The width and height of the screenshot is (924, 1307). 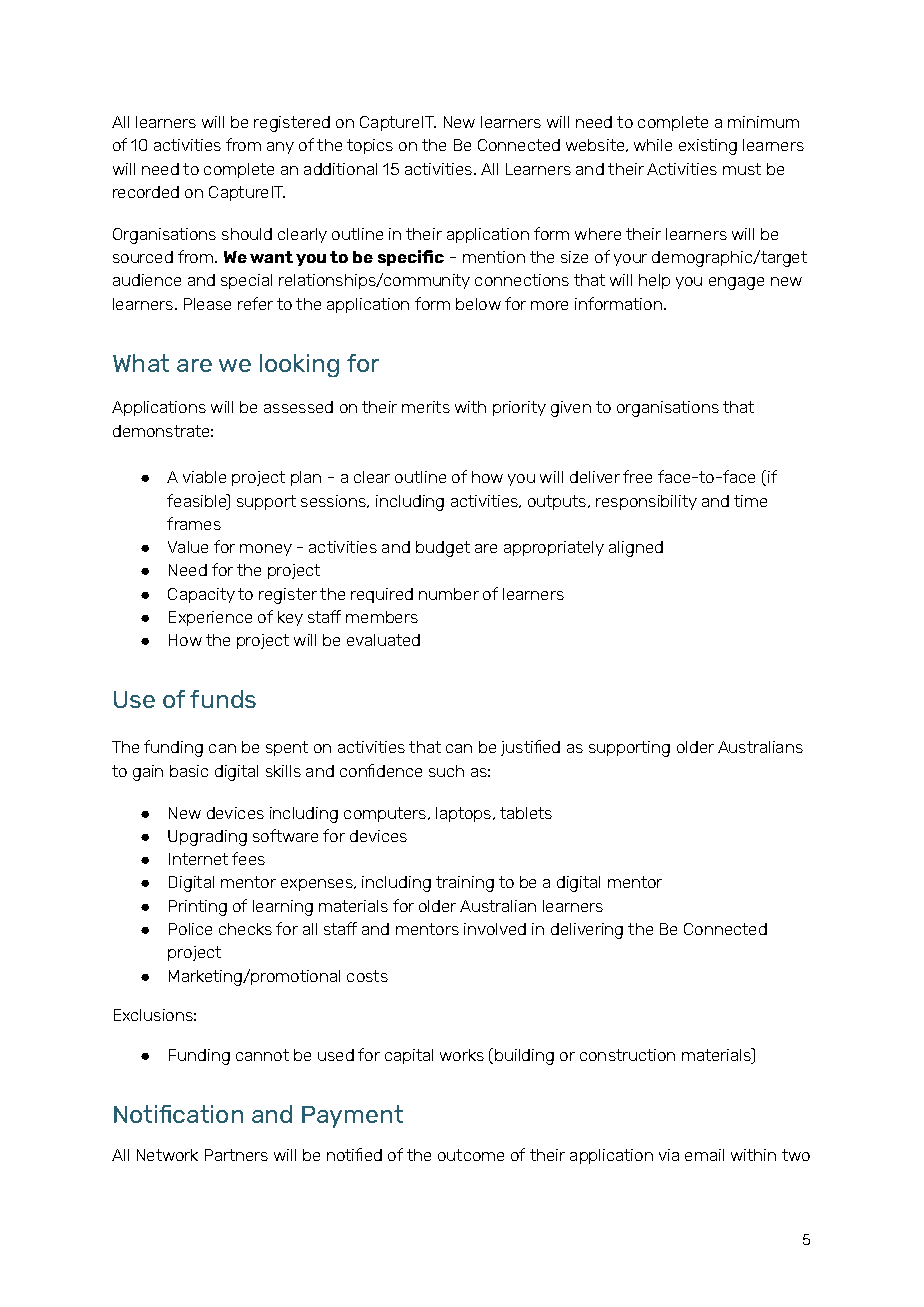 What do you see at coordinates (708, 147) in the screenshot?
I see `existing` at bounding box center [708, 147].
